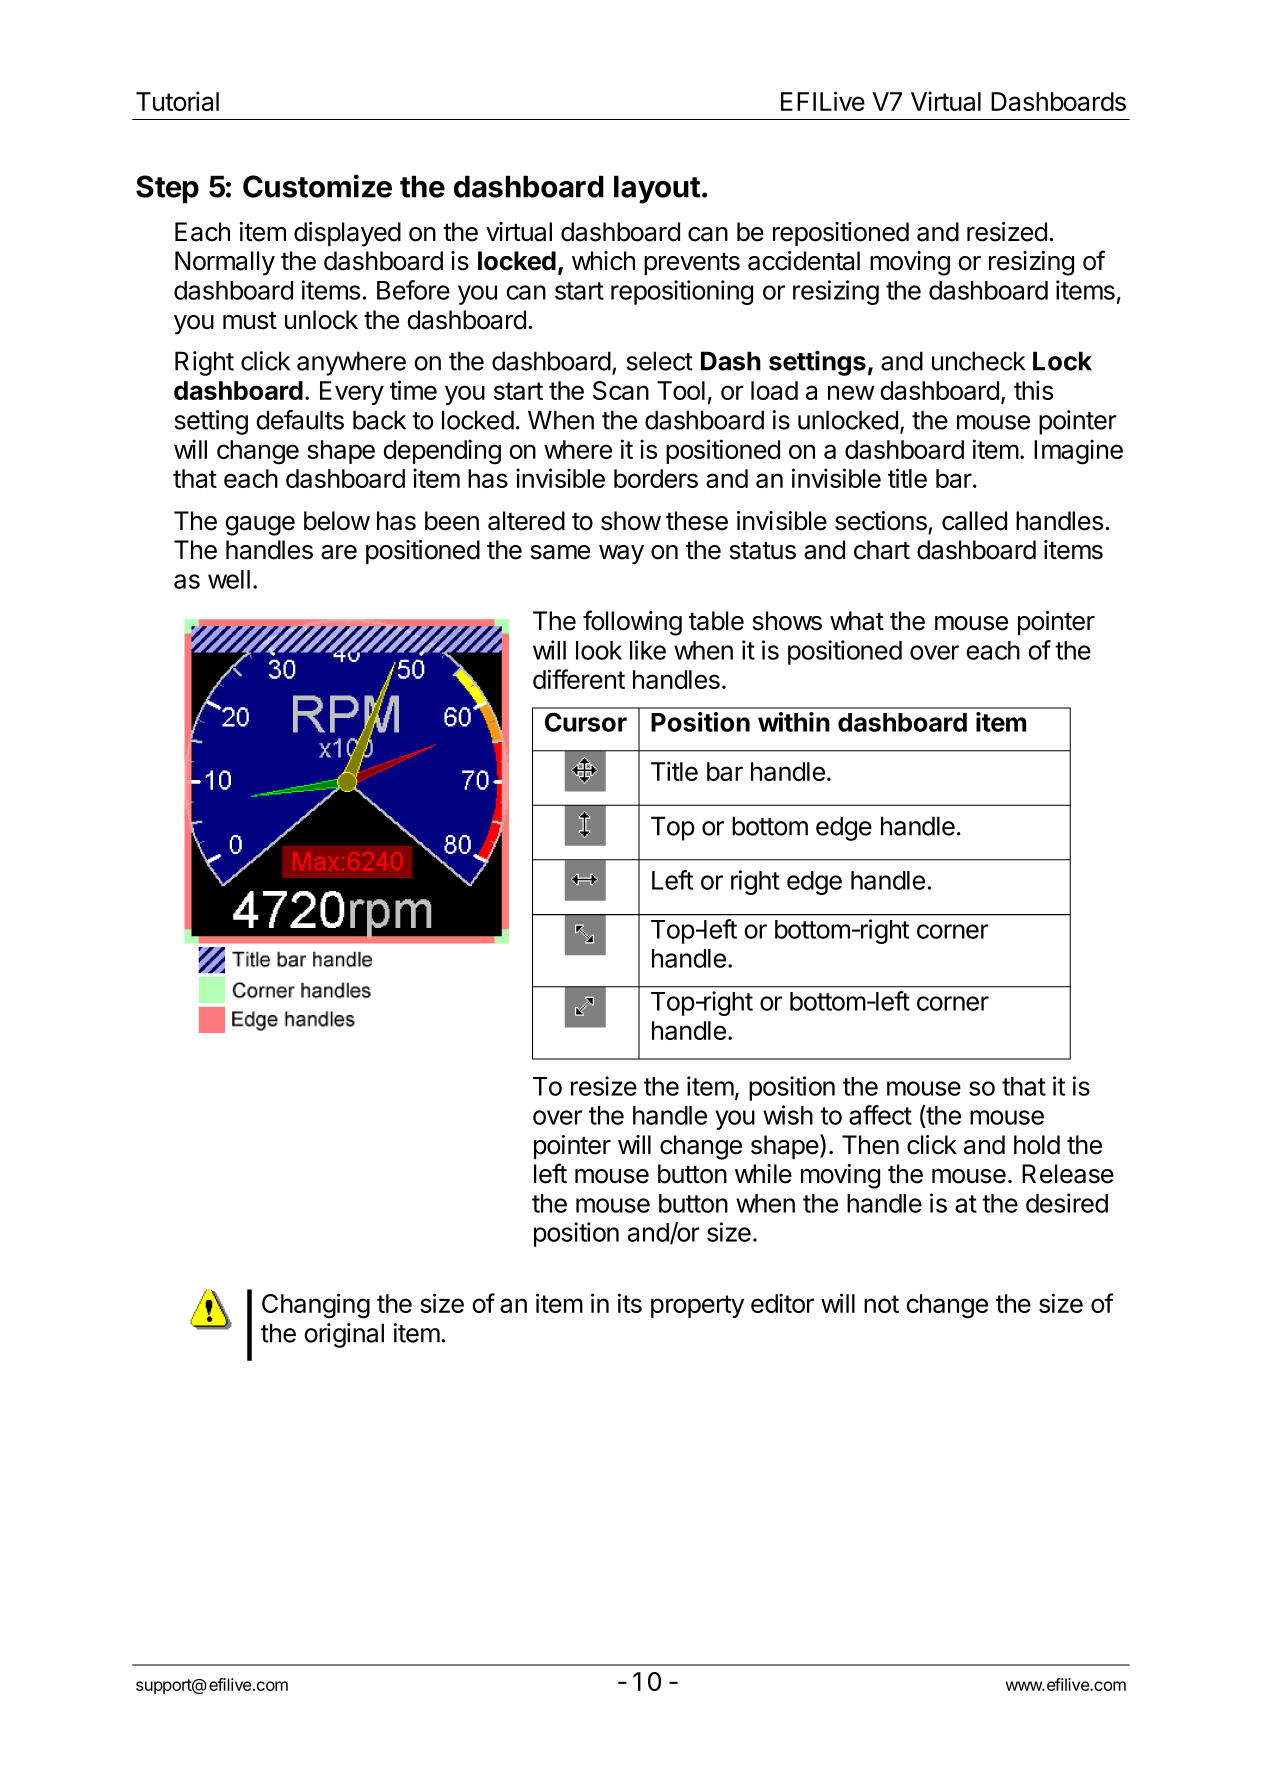 This screenshot has height=1784, width=1261. What do you see at coordinates (300, 420) in the screenshot?
I see `defaults` at bounding box center [300, 420].
